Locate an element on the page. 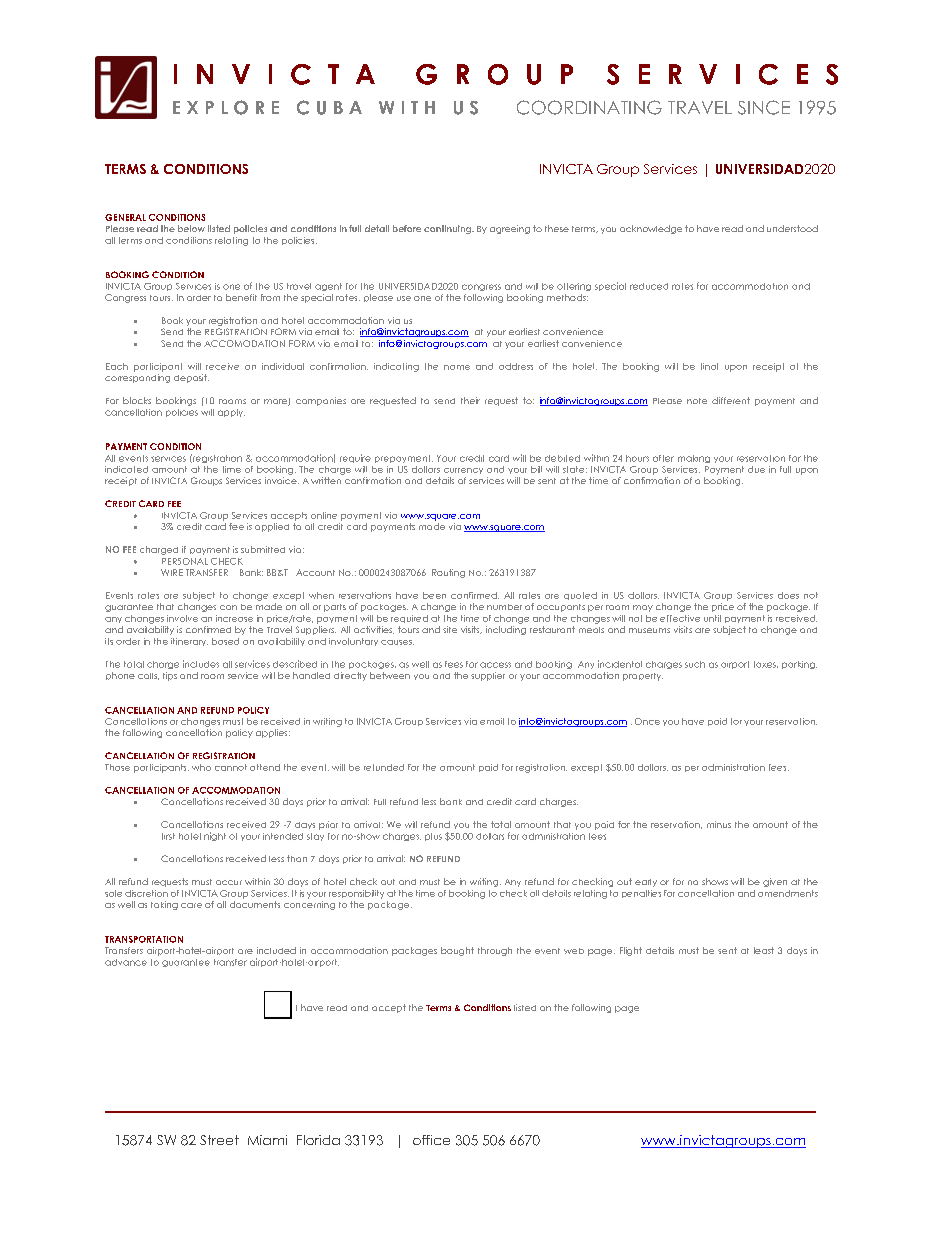 The width and height of the document is (952, 1233). until is located at coordinates (712, 618).
